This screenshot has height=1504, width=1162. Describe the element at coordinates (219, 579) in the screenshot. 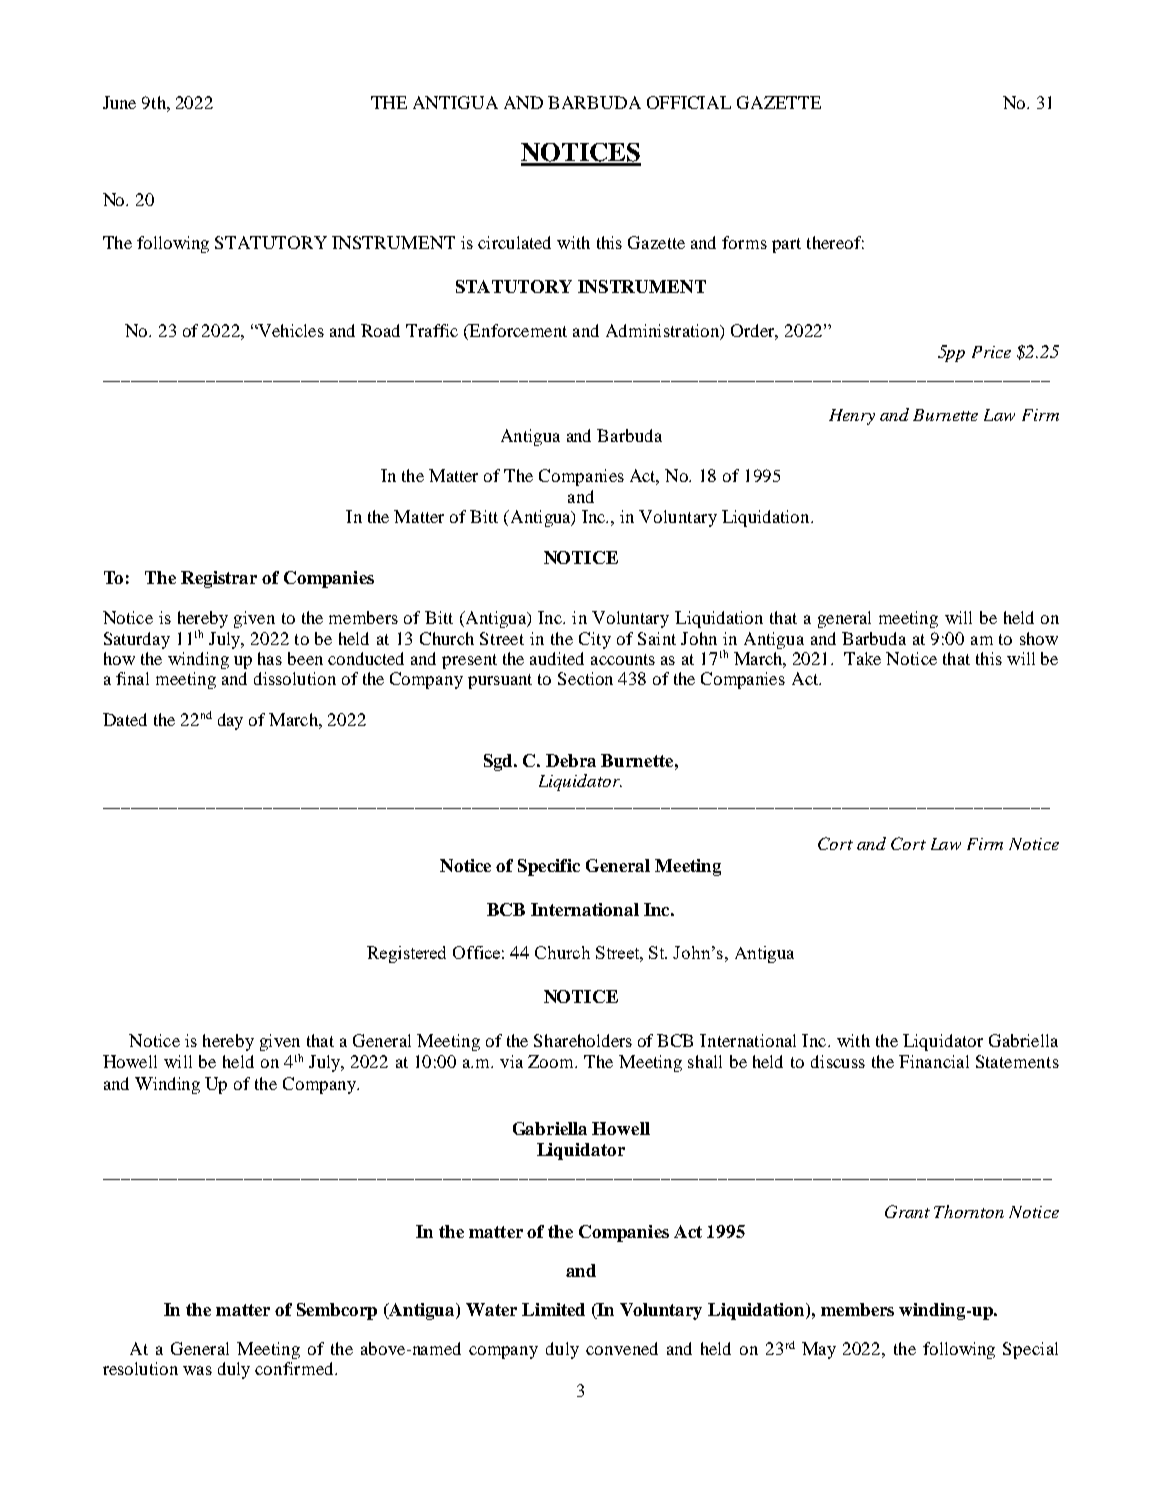

I see `Registrar` at that location.
